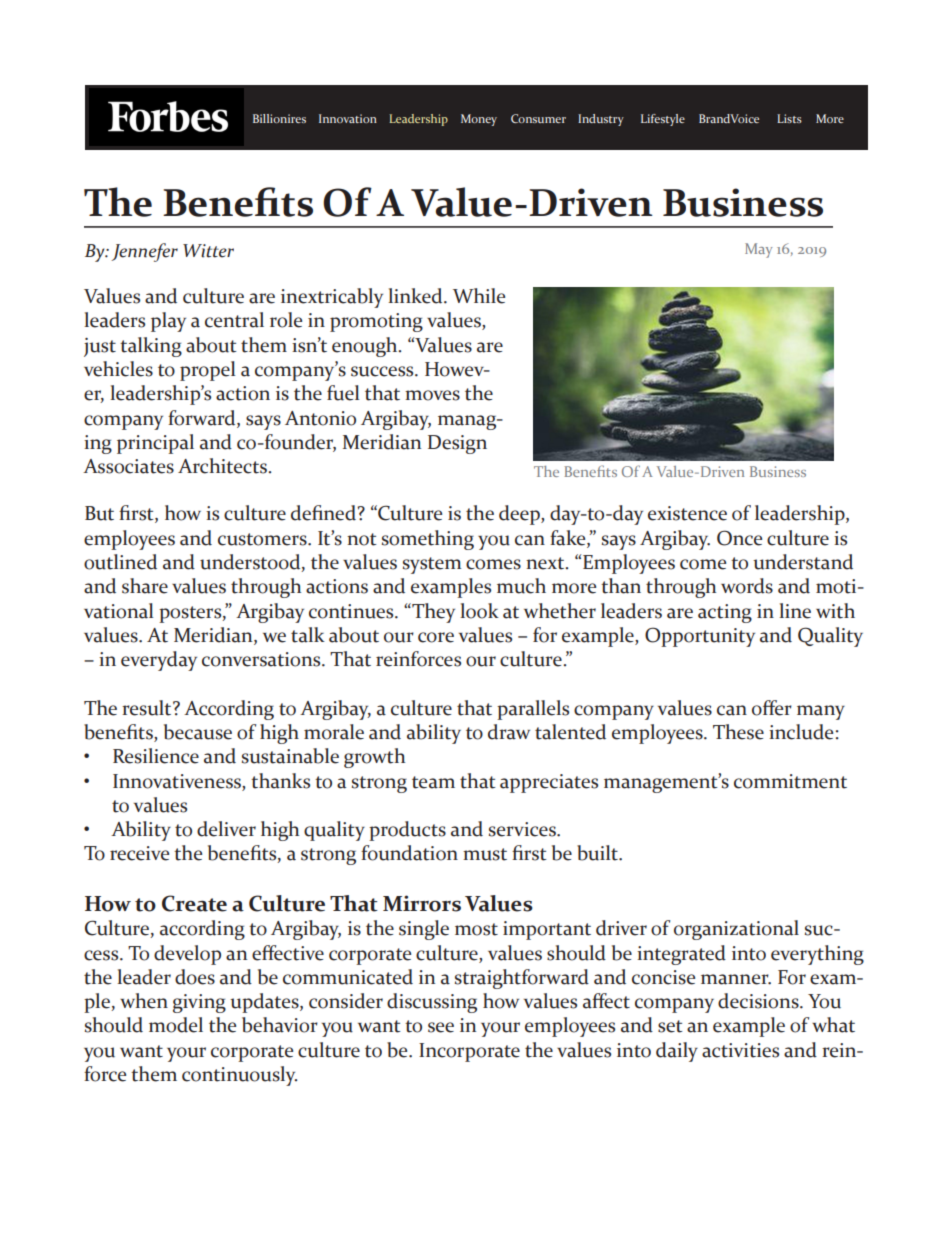 The width and height of the screenshot is (952, 1233). Describe the element at coordinates (208, 251) in the screenshot. I see `Witter` at that location.
